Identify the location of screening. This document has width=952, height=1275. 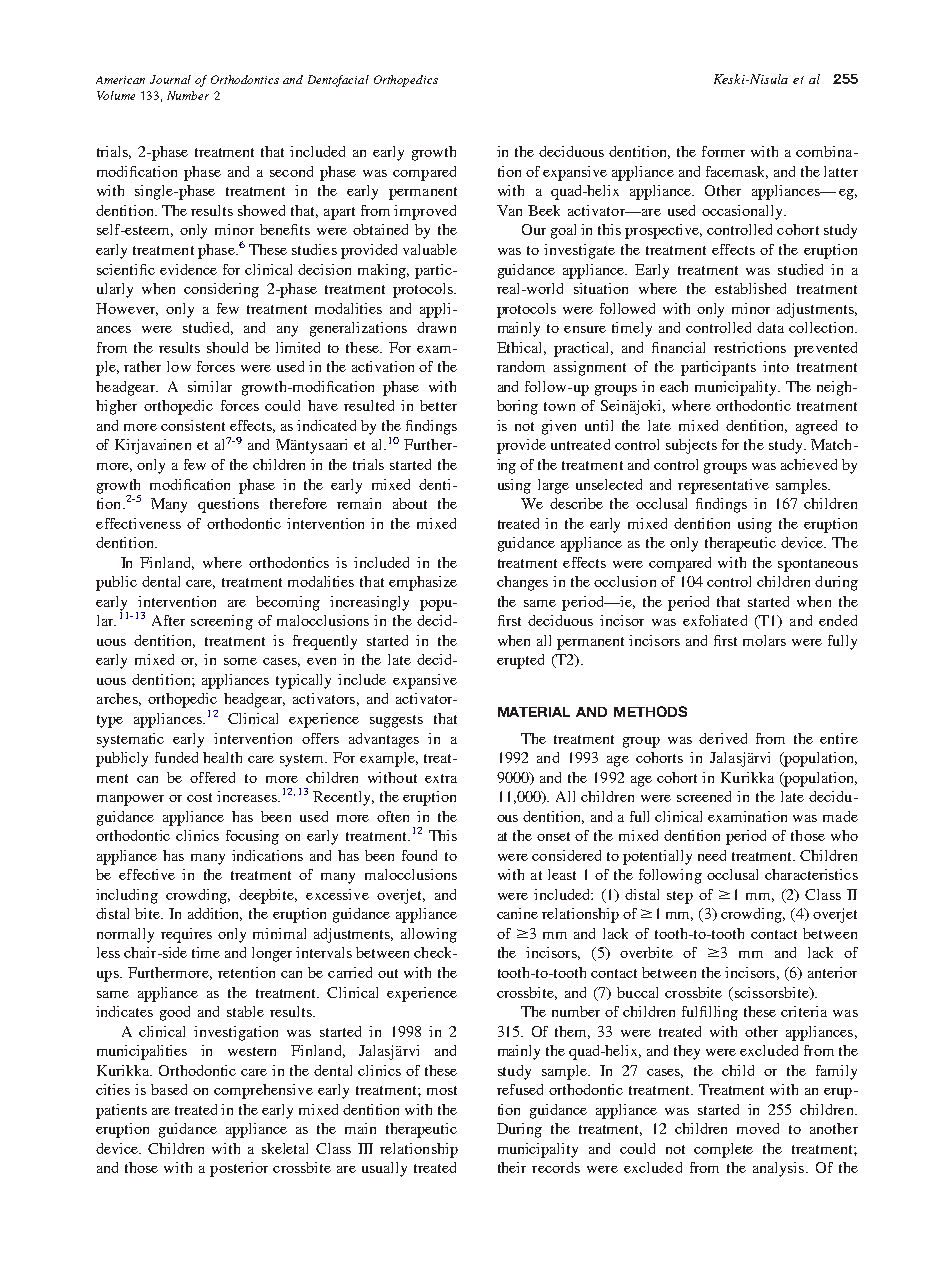
(222, 622).
